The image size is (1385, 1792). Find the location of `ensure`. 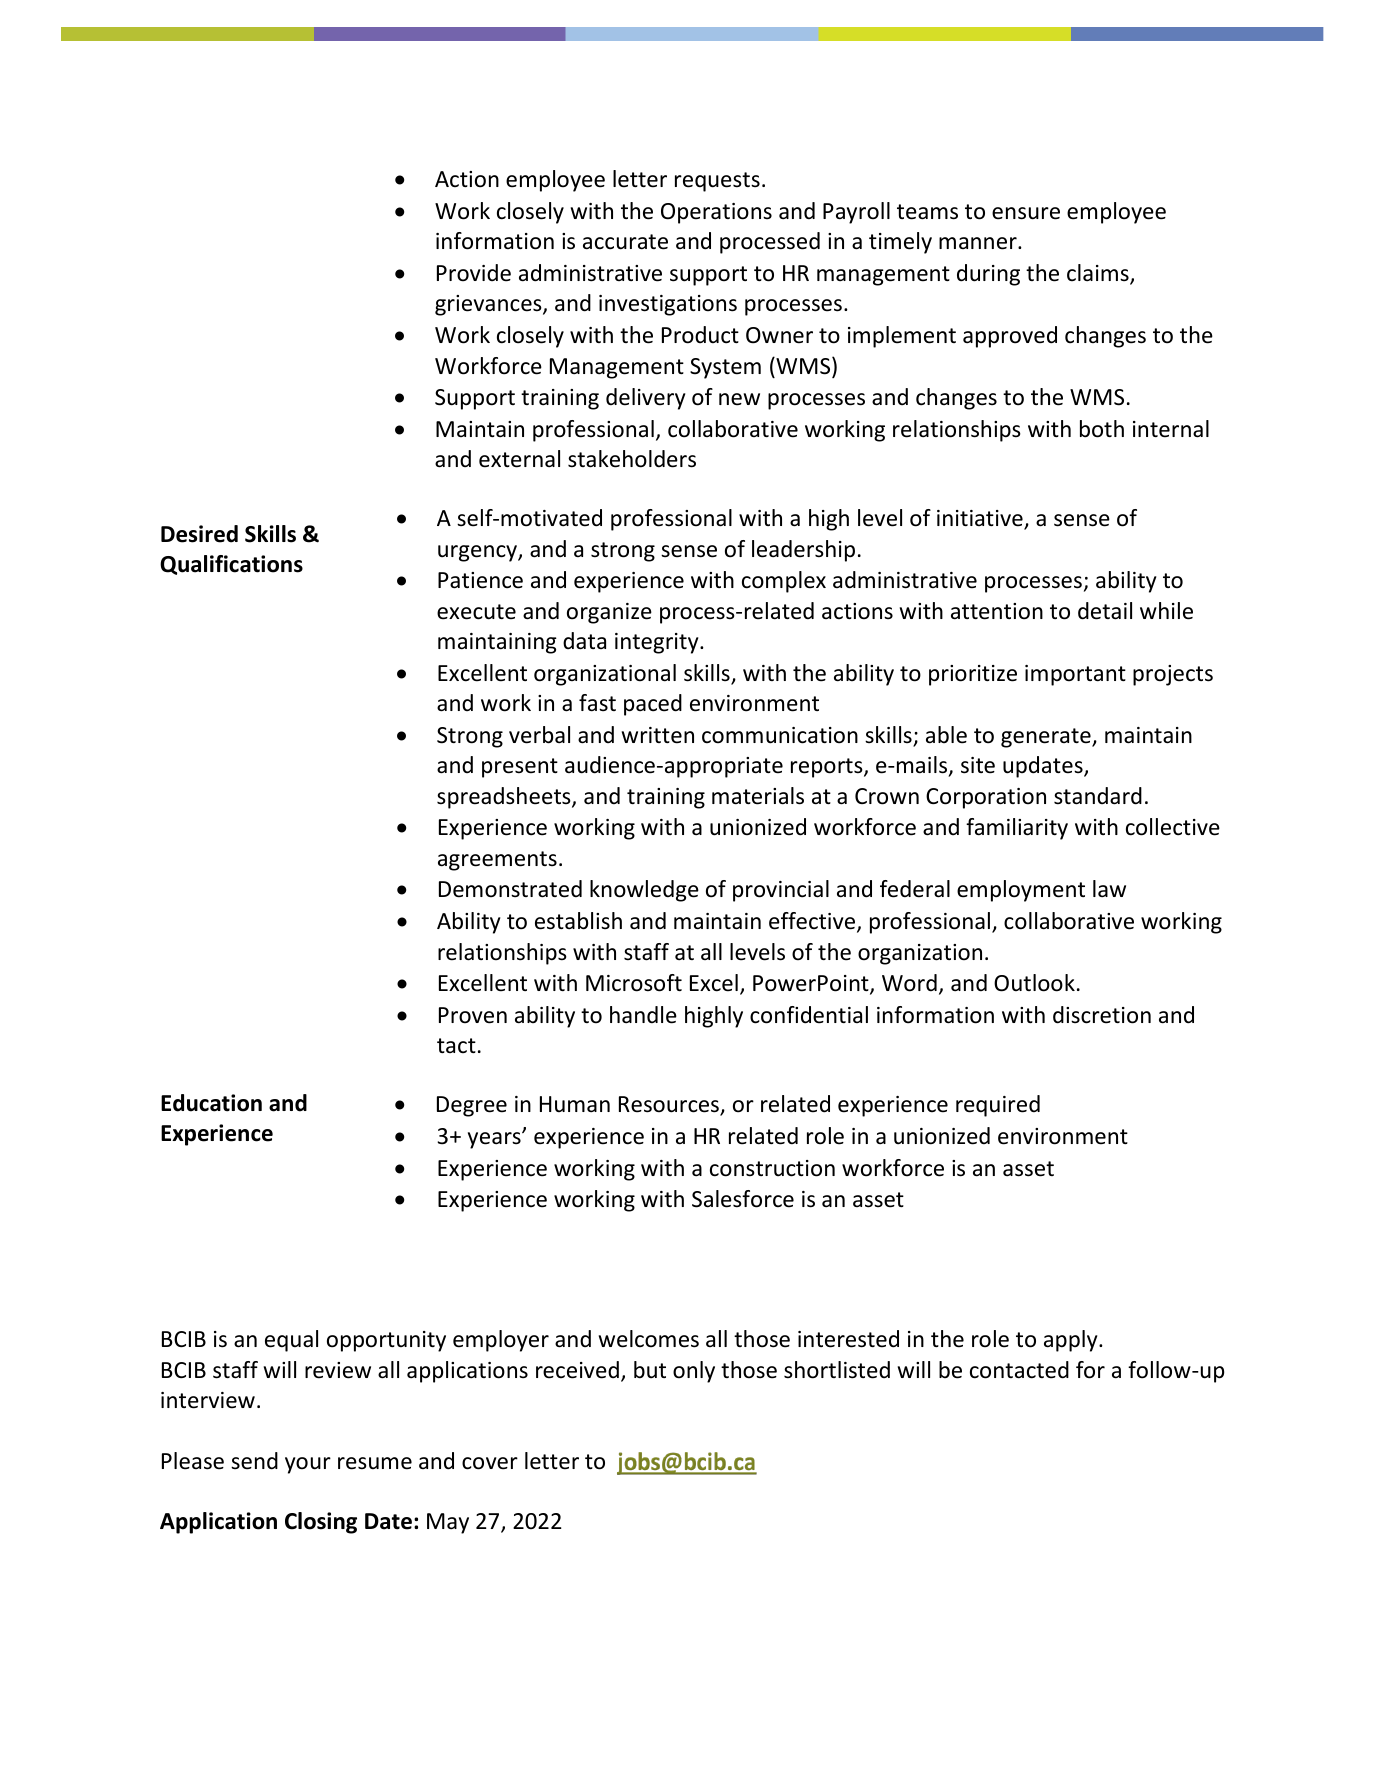

ensure is located at coordinates (1026, 213).
